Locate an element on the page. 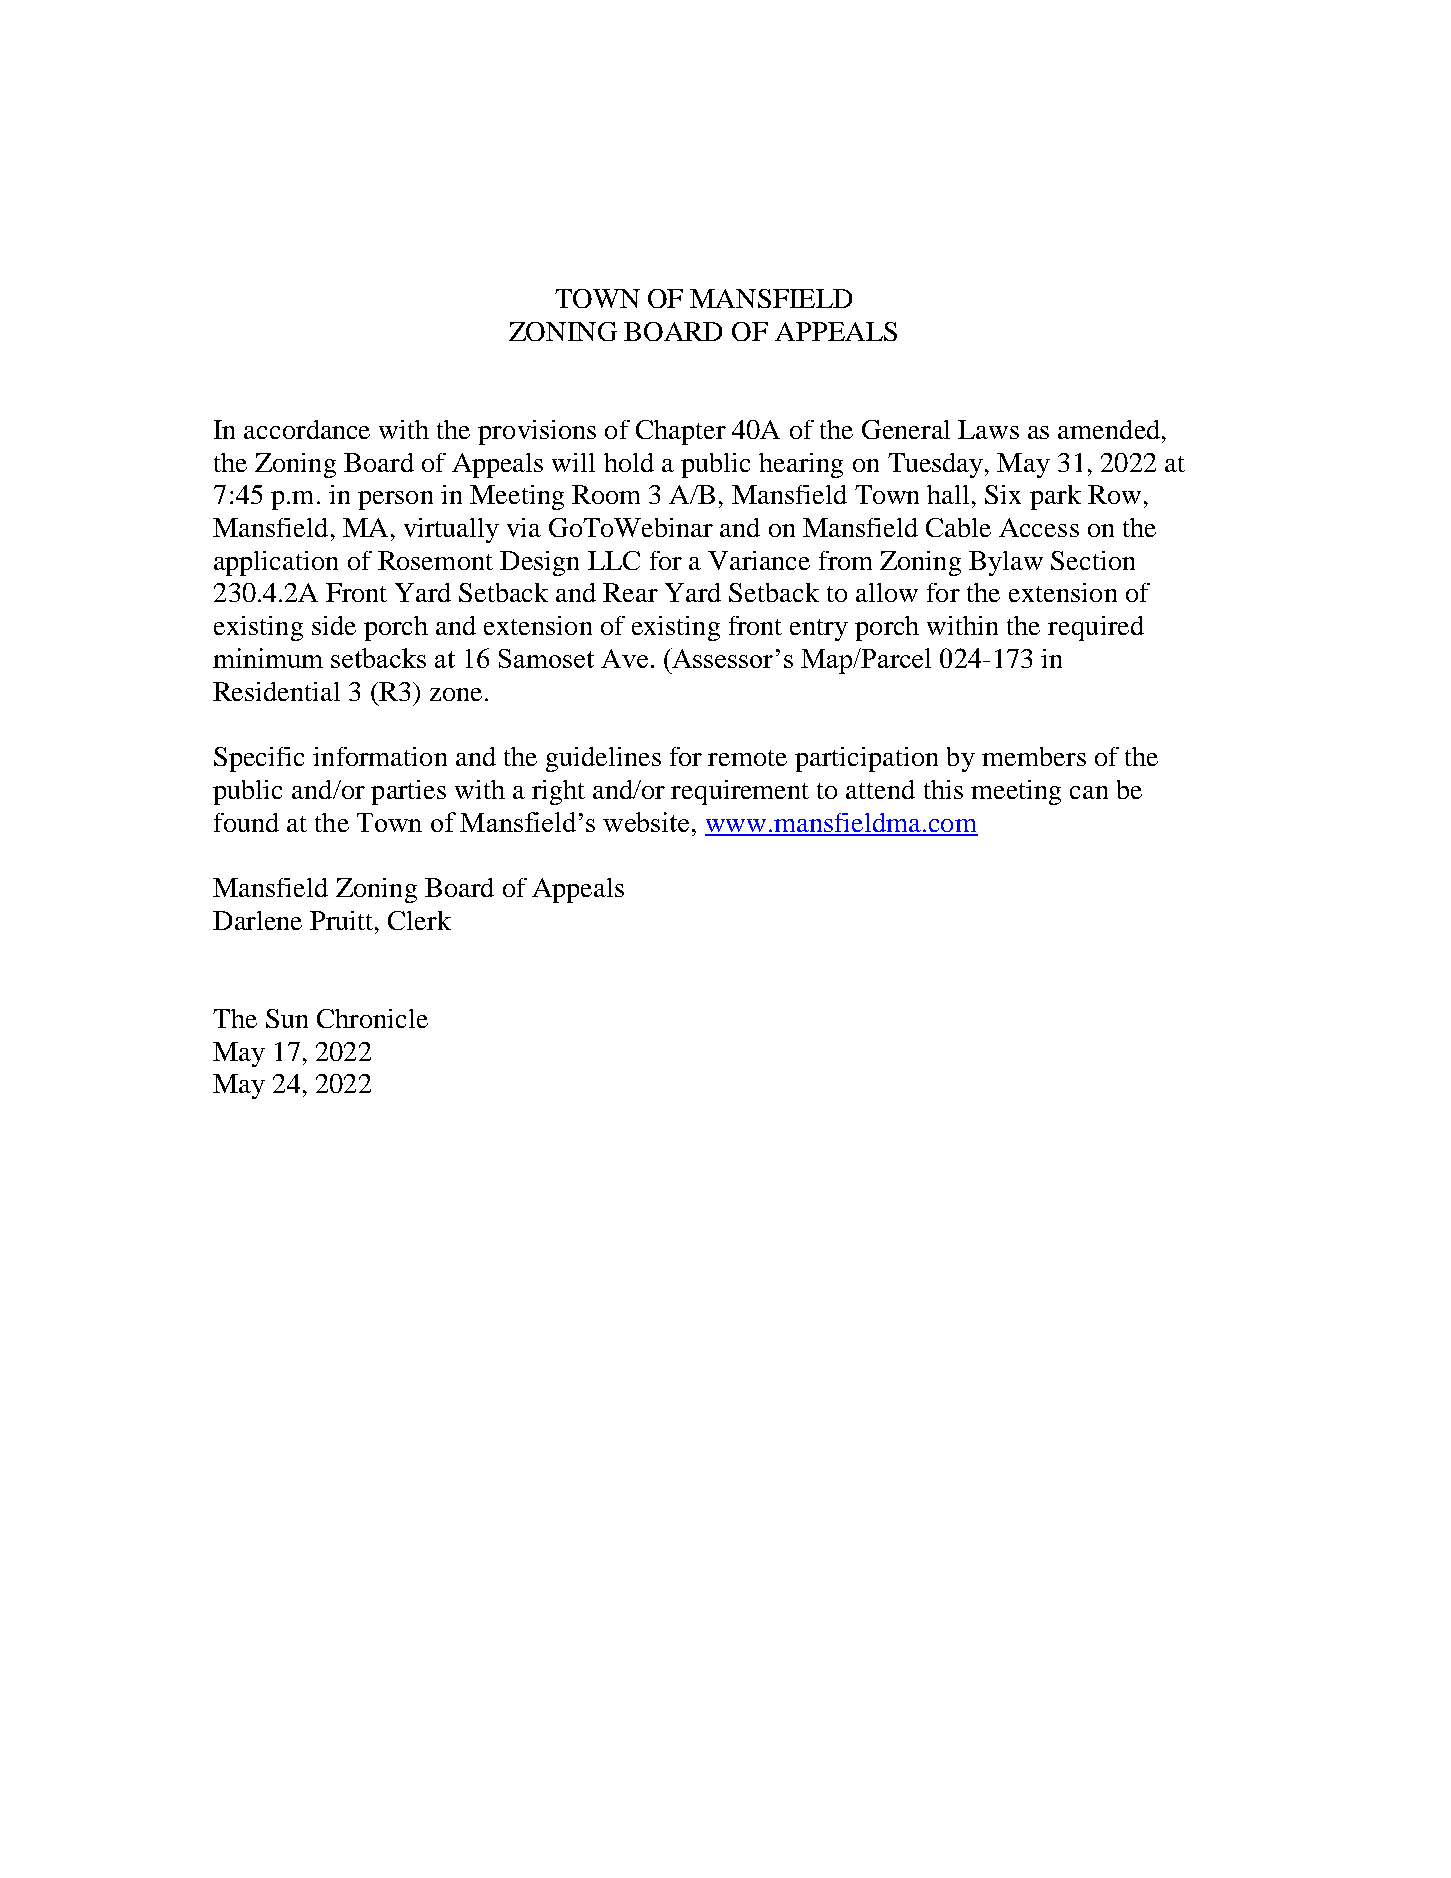  Laws is located at coordinates (988, 429).
